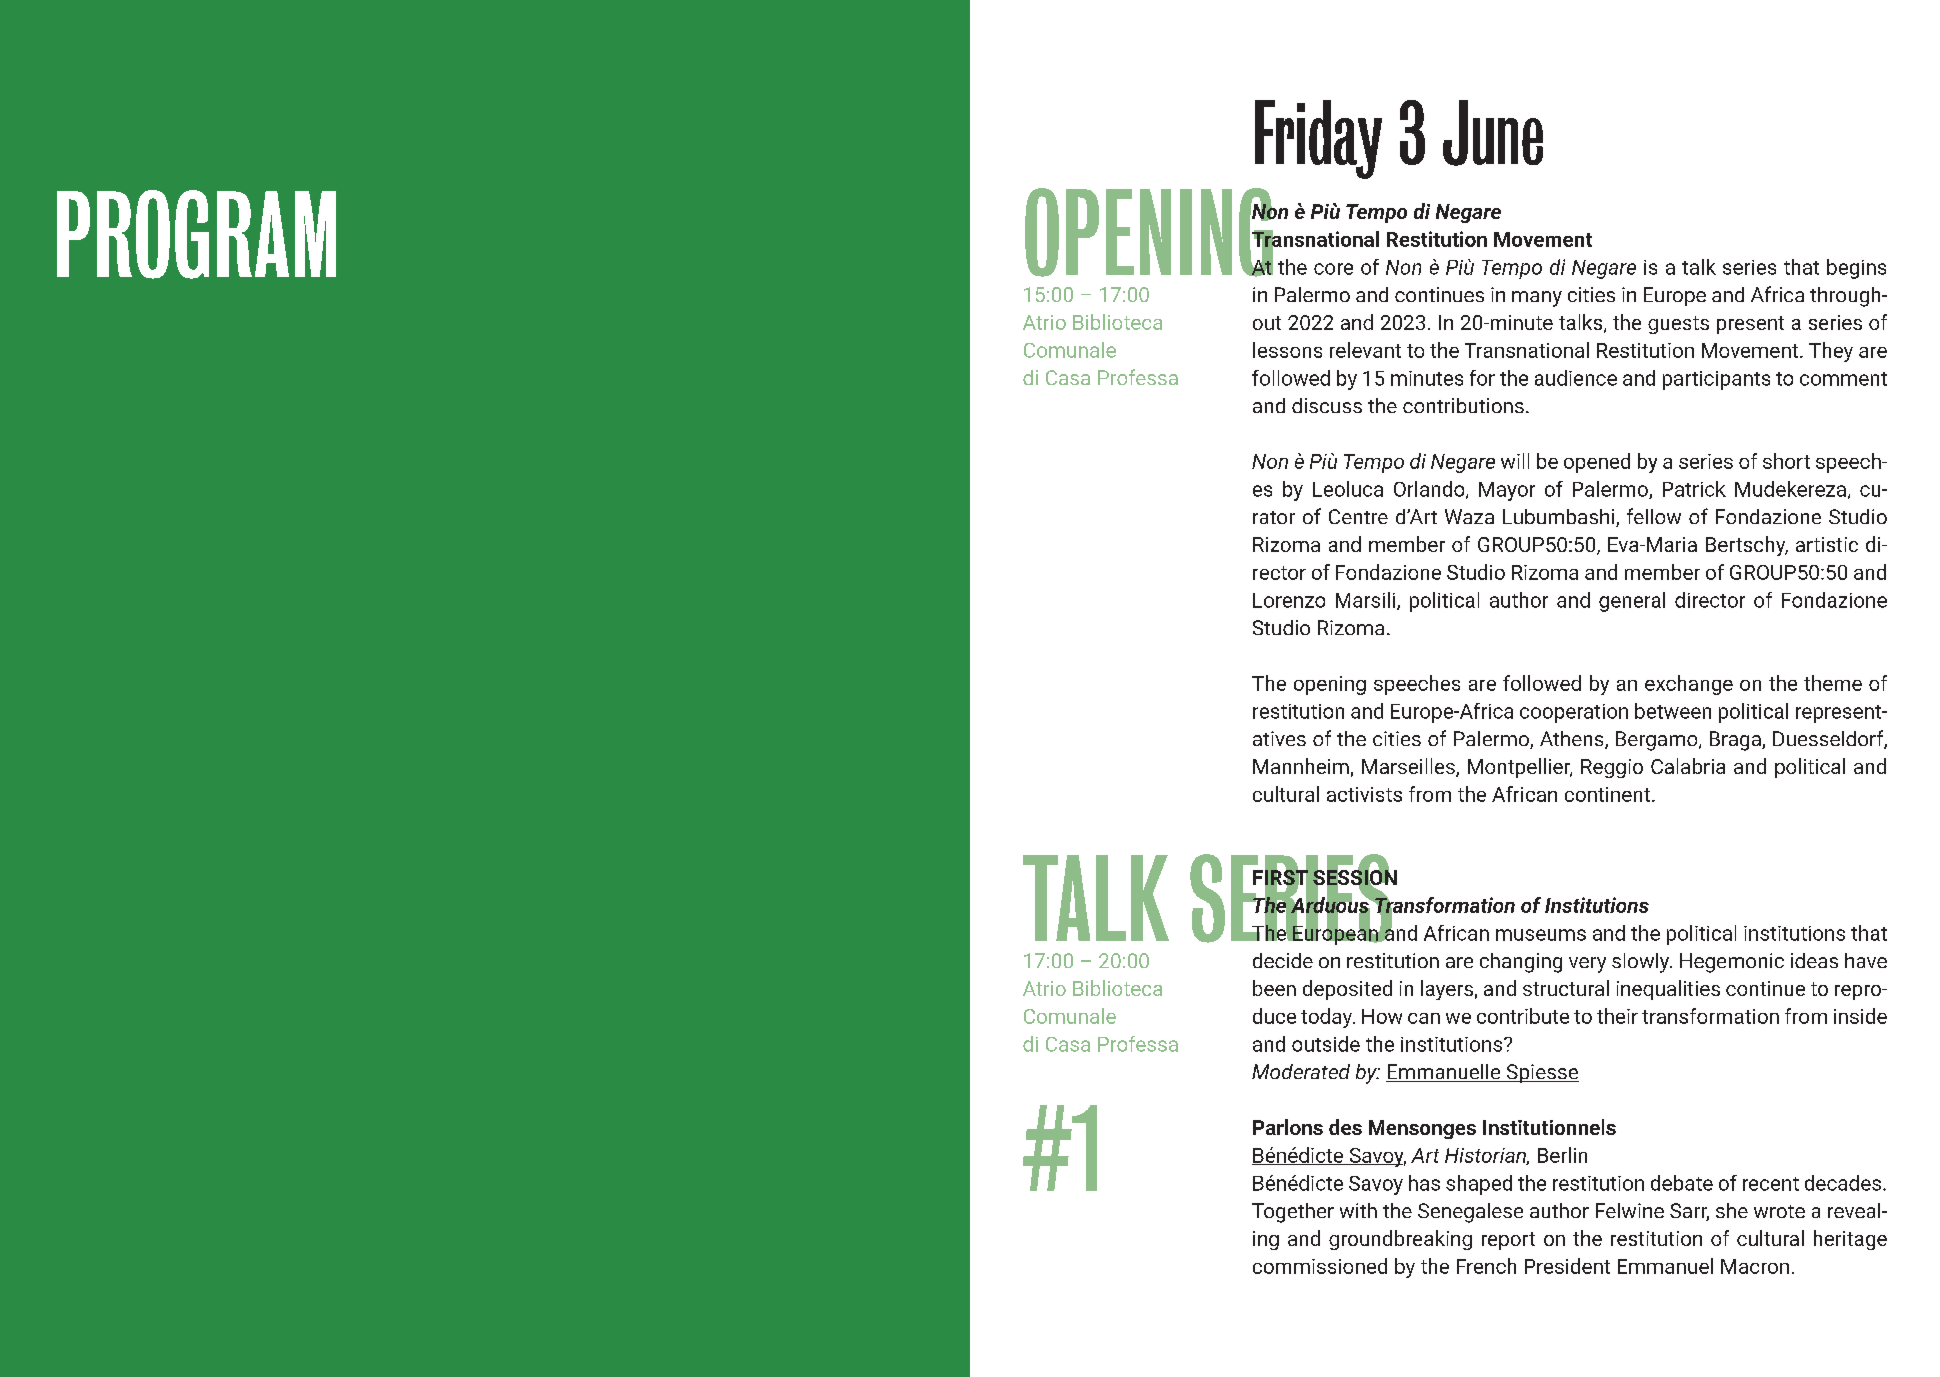  Describe the element at coordinates (1673, 711) in the image. I see `between` at that location.
